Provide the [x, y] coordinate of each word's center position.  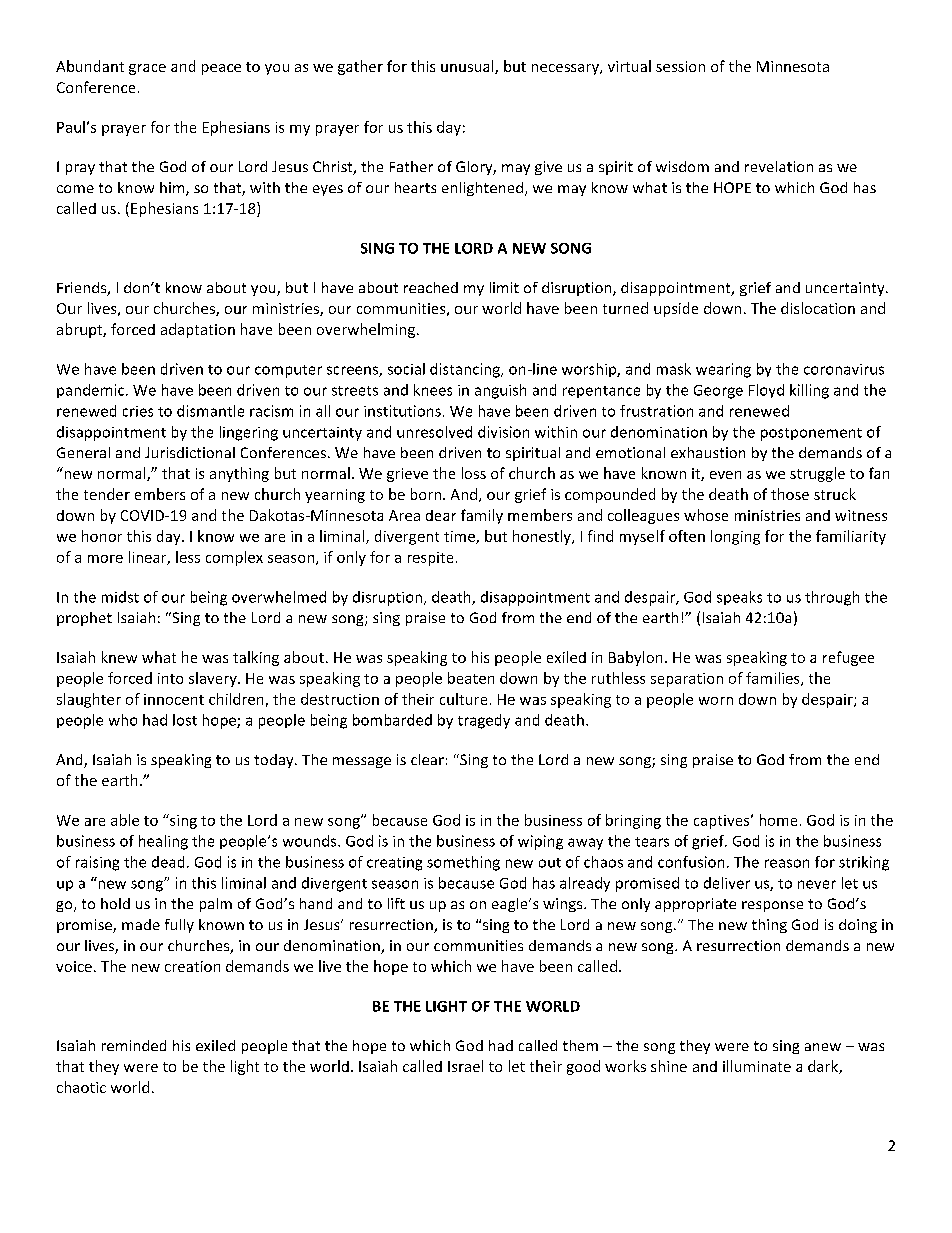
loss [474, 473]
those [790, 494]
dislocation [818, 308]
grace [147, 69]
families [774, 679]
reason [787, 863]
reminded [134, 1045]
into [170, 678]
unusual [468, 67]
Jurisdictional [190, 452]
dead [168, 862]
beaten [471, 678]
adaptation [198, 330]
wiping [540, 842]
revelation [779, 166]
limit [504, 287]
